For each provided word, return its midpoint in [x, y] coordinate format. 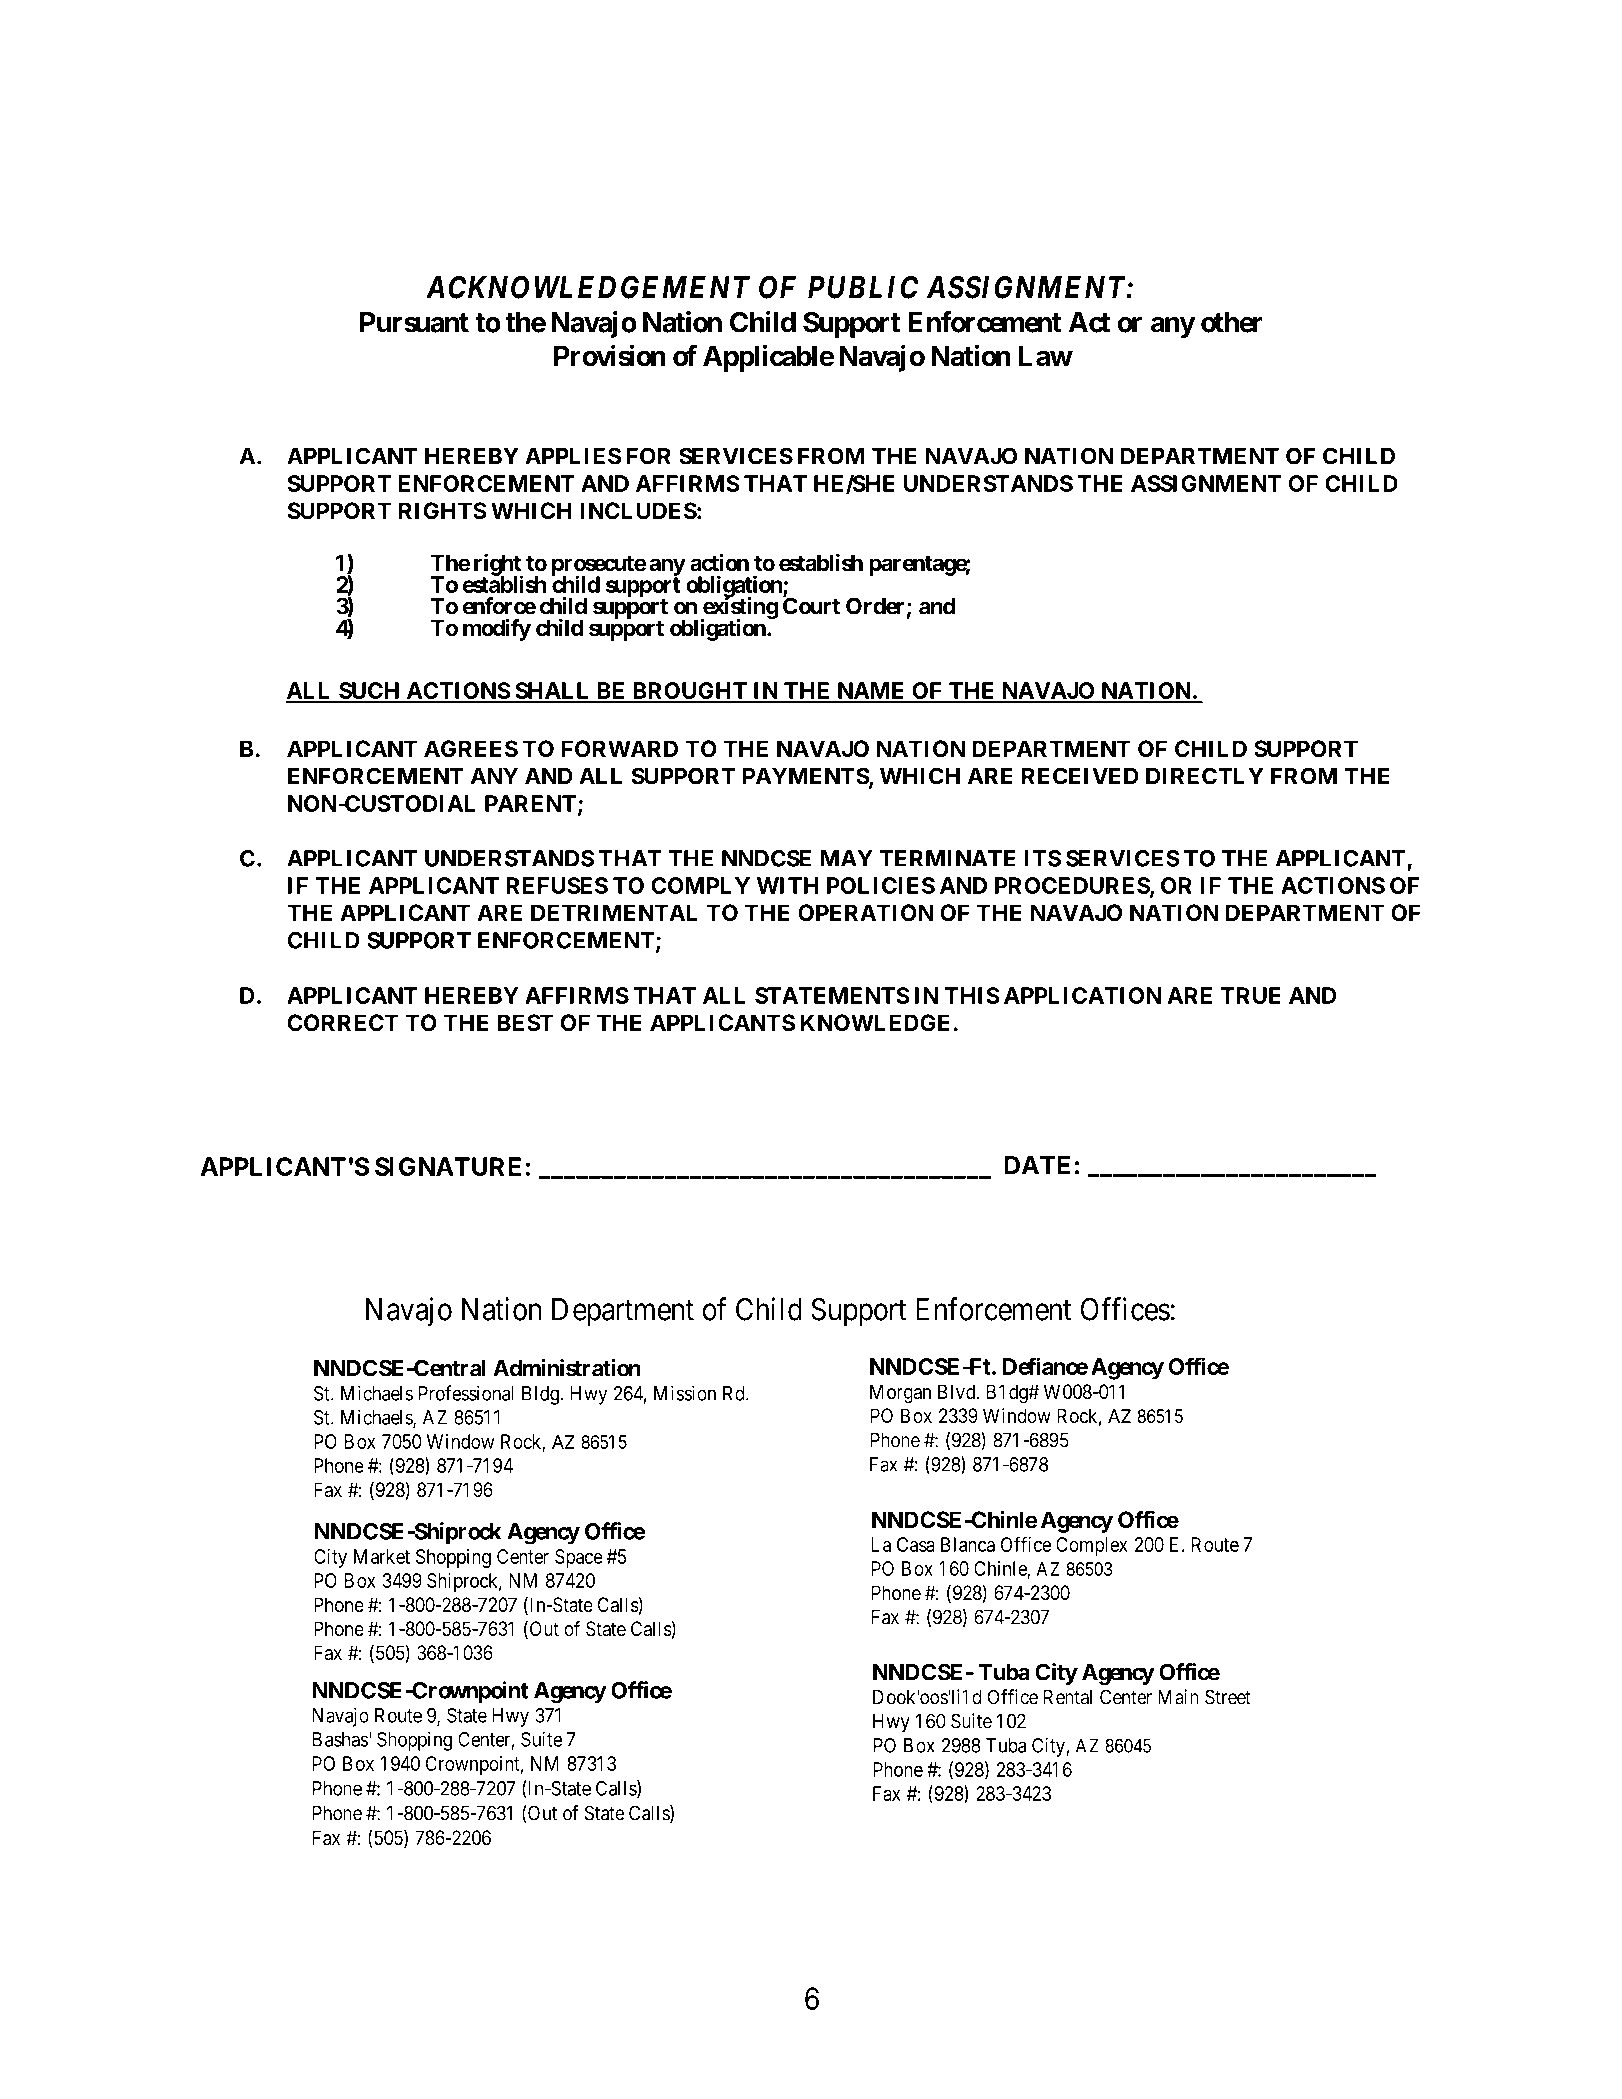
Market [382, 1556]
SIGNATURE [448, 1166]
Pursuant [414, 322]
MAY [846, 858]
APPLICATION [1082, 995]
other [1231, 322]
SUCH [370, 692]
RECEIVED [1080, 776]
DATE [1037, 1165]
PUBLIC [863, 287]
